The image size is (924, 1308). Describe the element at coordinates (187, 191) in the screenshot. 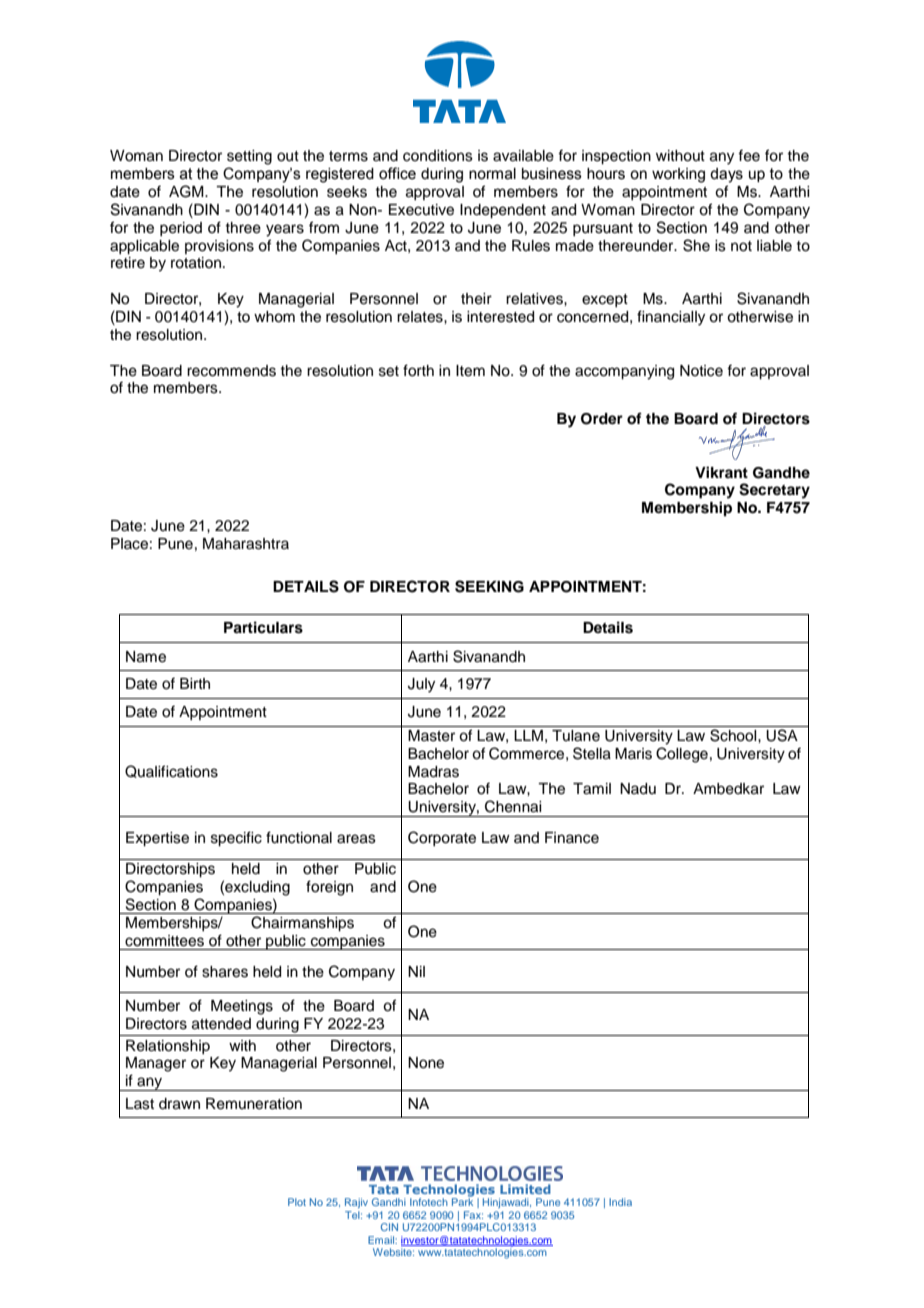

I see `AGM` at that location.
